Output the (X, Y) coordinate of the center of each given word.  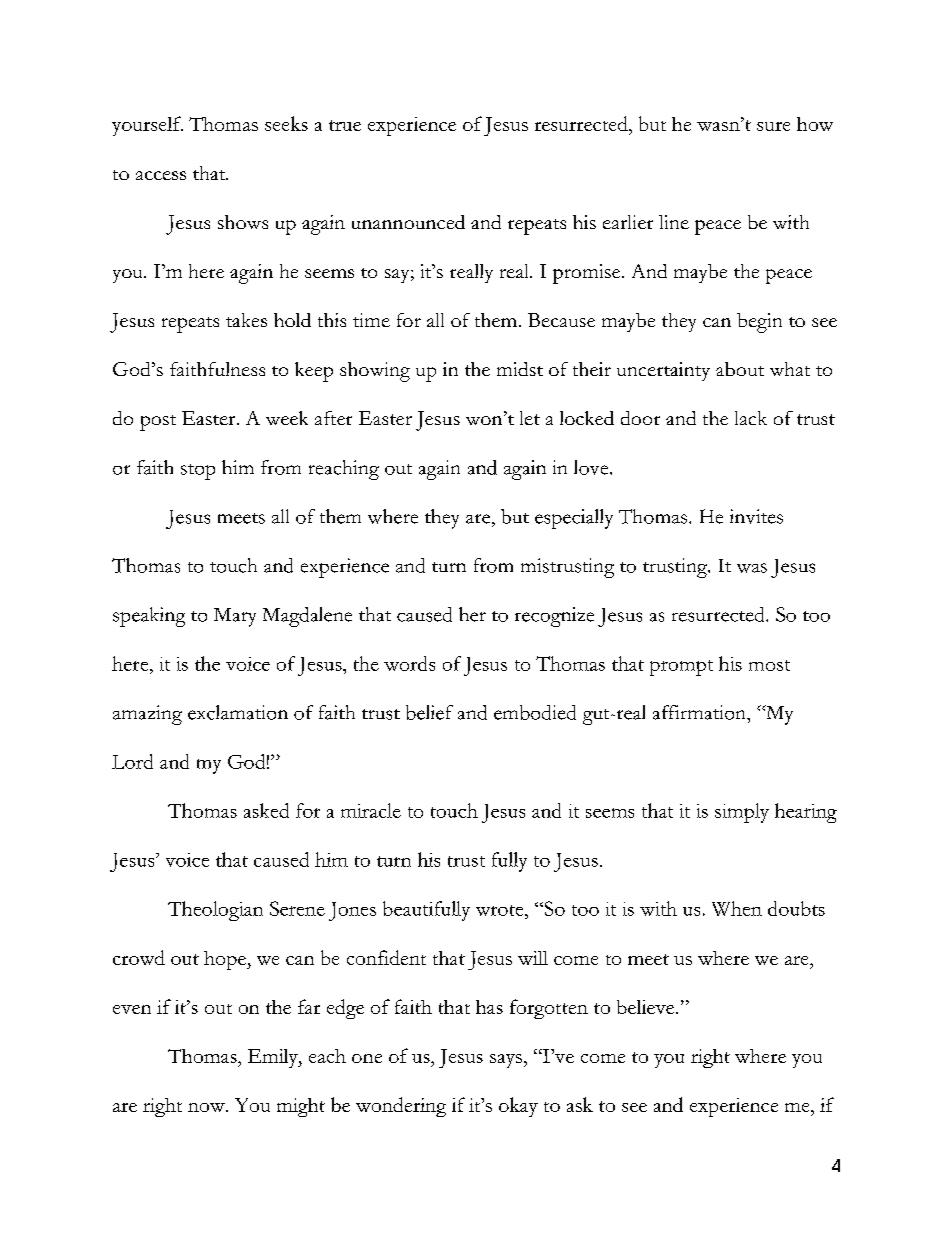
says (506, 1061)
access (161, 175)
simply (742, 813)
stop (198, 472)
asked (266, 810)
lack (751, 418)
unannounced (408, 222)
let (530, 418)
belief (429, 712)
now (207, 1107)
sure (773, 126)
